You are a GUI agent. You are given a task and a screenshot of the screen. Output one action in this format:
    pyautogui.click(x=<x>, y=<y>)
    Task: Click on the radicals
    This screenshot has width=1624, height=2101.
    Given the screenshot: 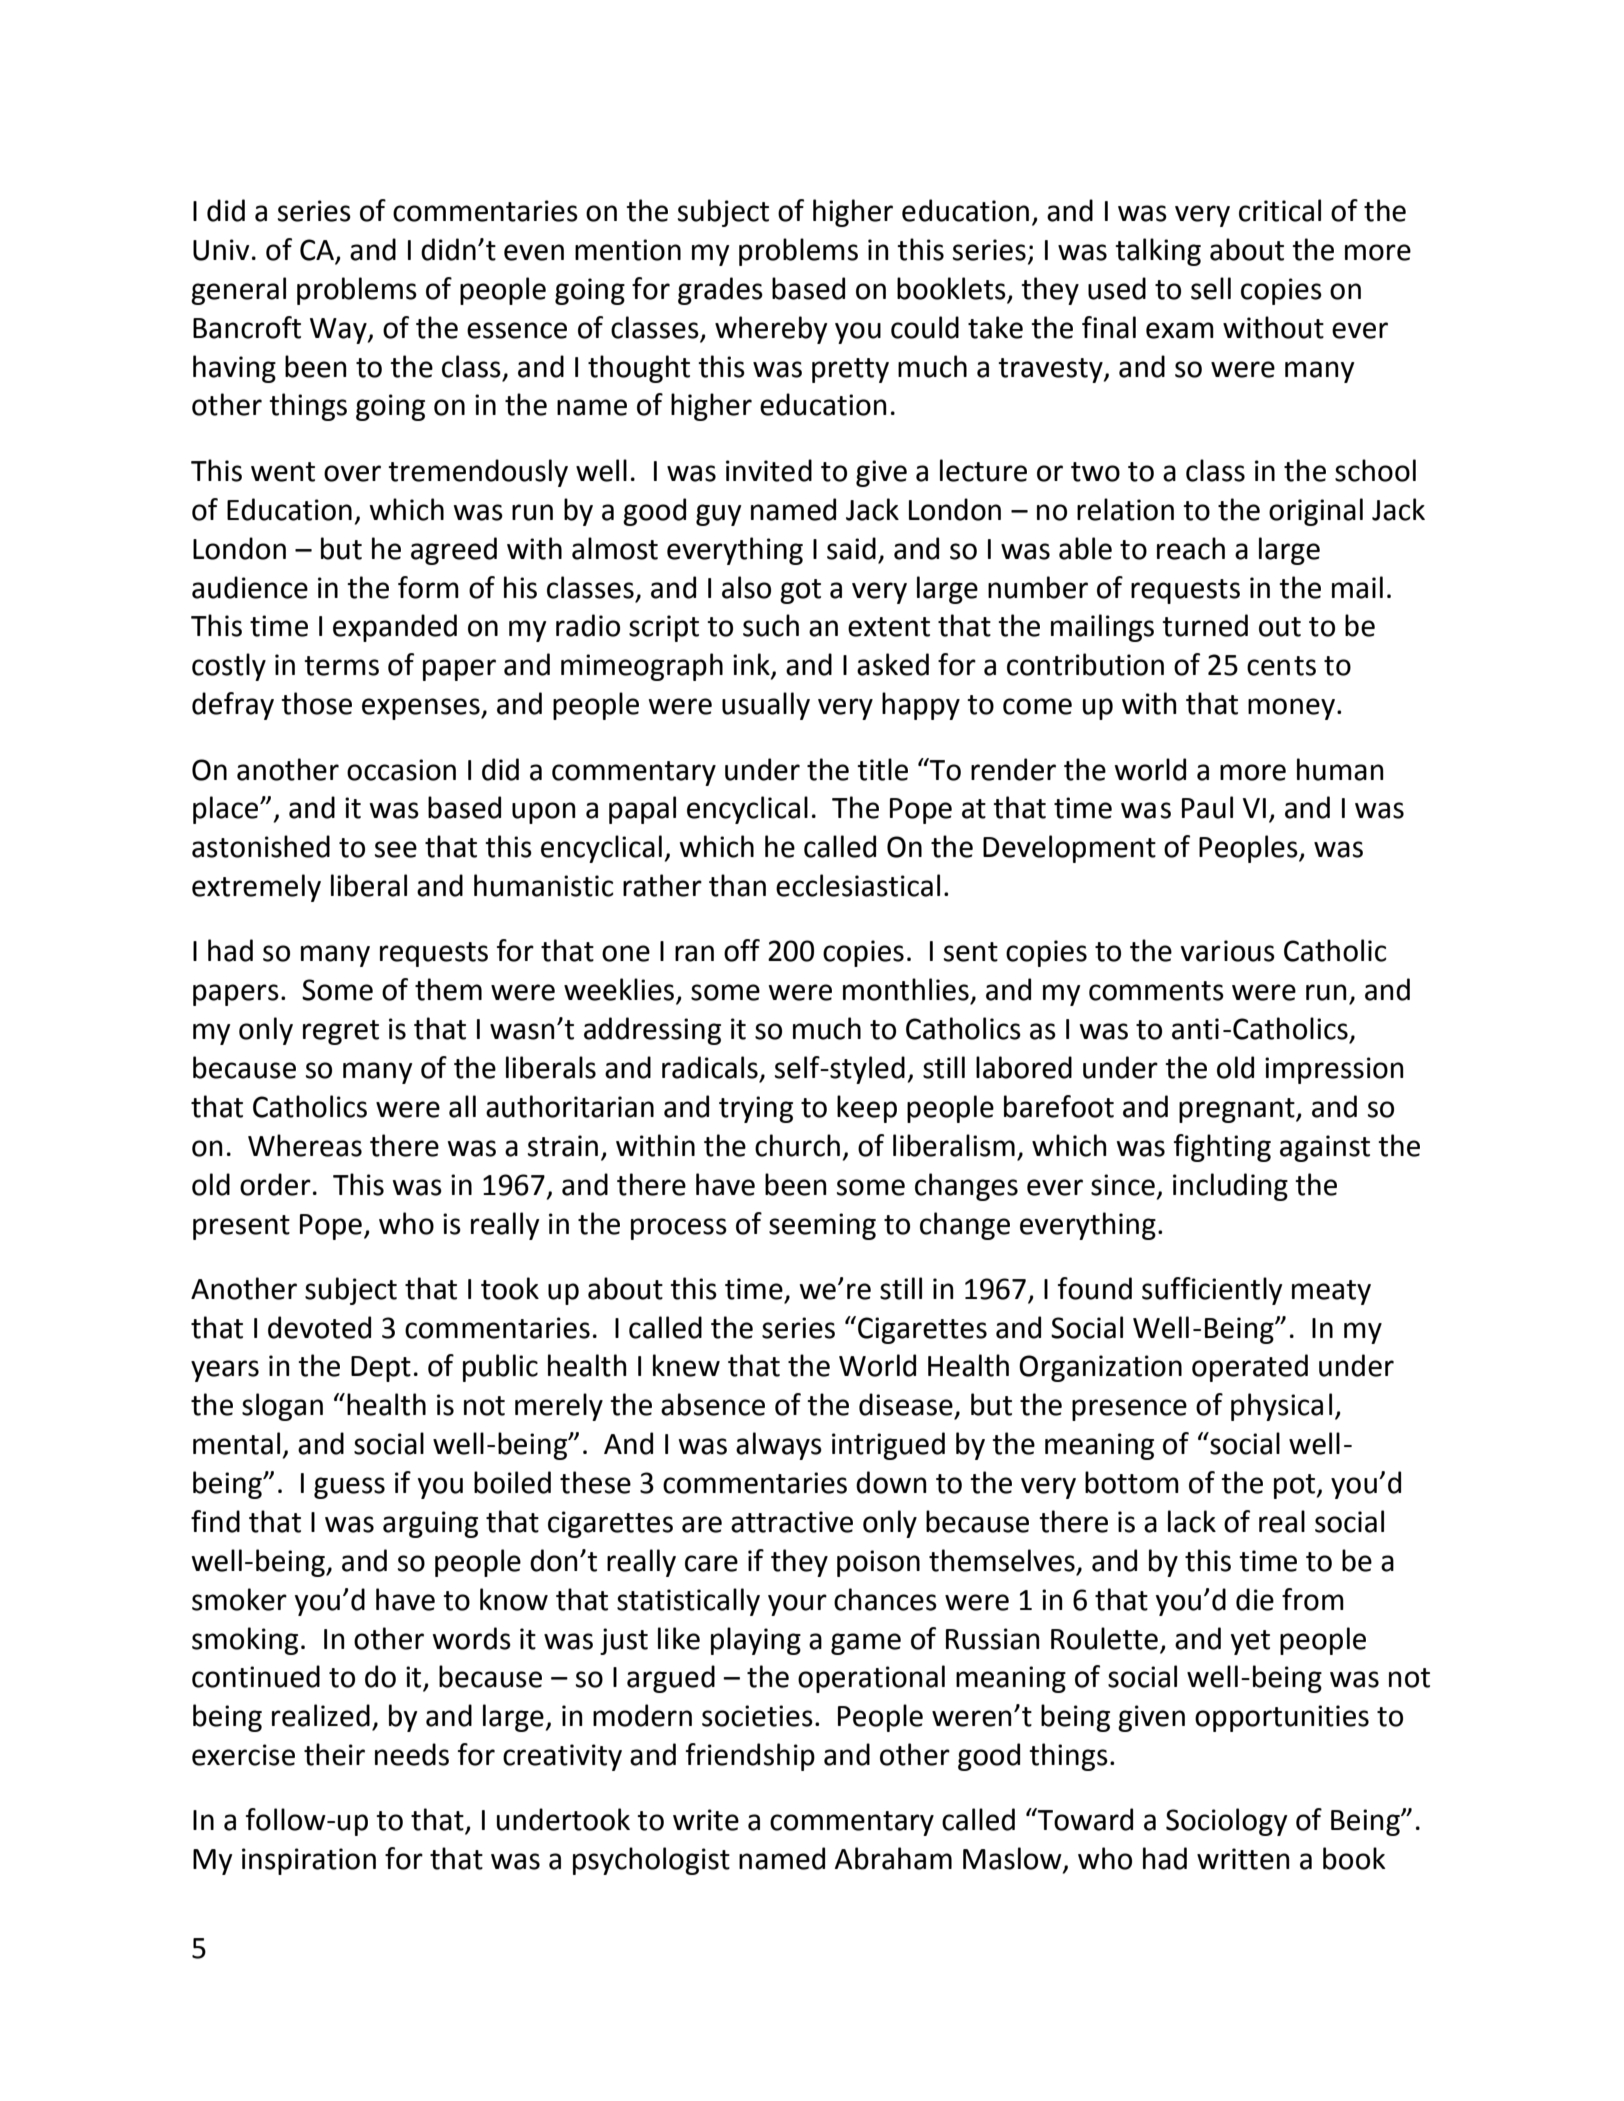 What is the action you would take?
    pyautogui.click(x=710, y=1067)
